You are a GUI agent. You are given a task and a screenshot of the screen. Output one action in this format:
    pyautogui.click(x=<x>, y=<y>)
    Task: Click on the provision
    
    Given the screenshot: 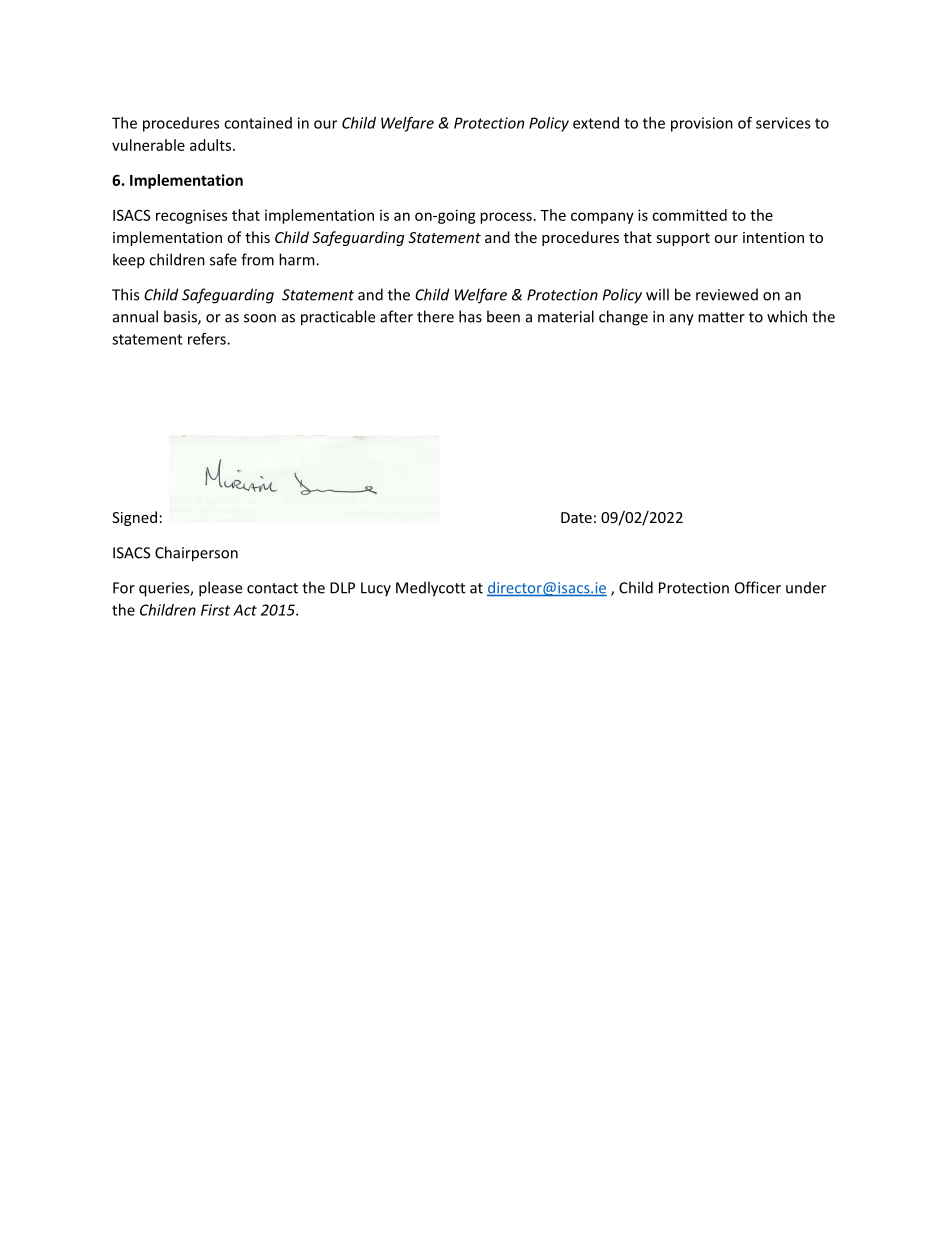 What is the action you would take?
    pyautogui.click(x=702, y=124)
